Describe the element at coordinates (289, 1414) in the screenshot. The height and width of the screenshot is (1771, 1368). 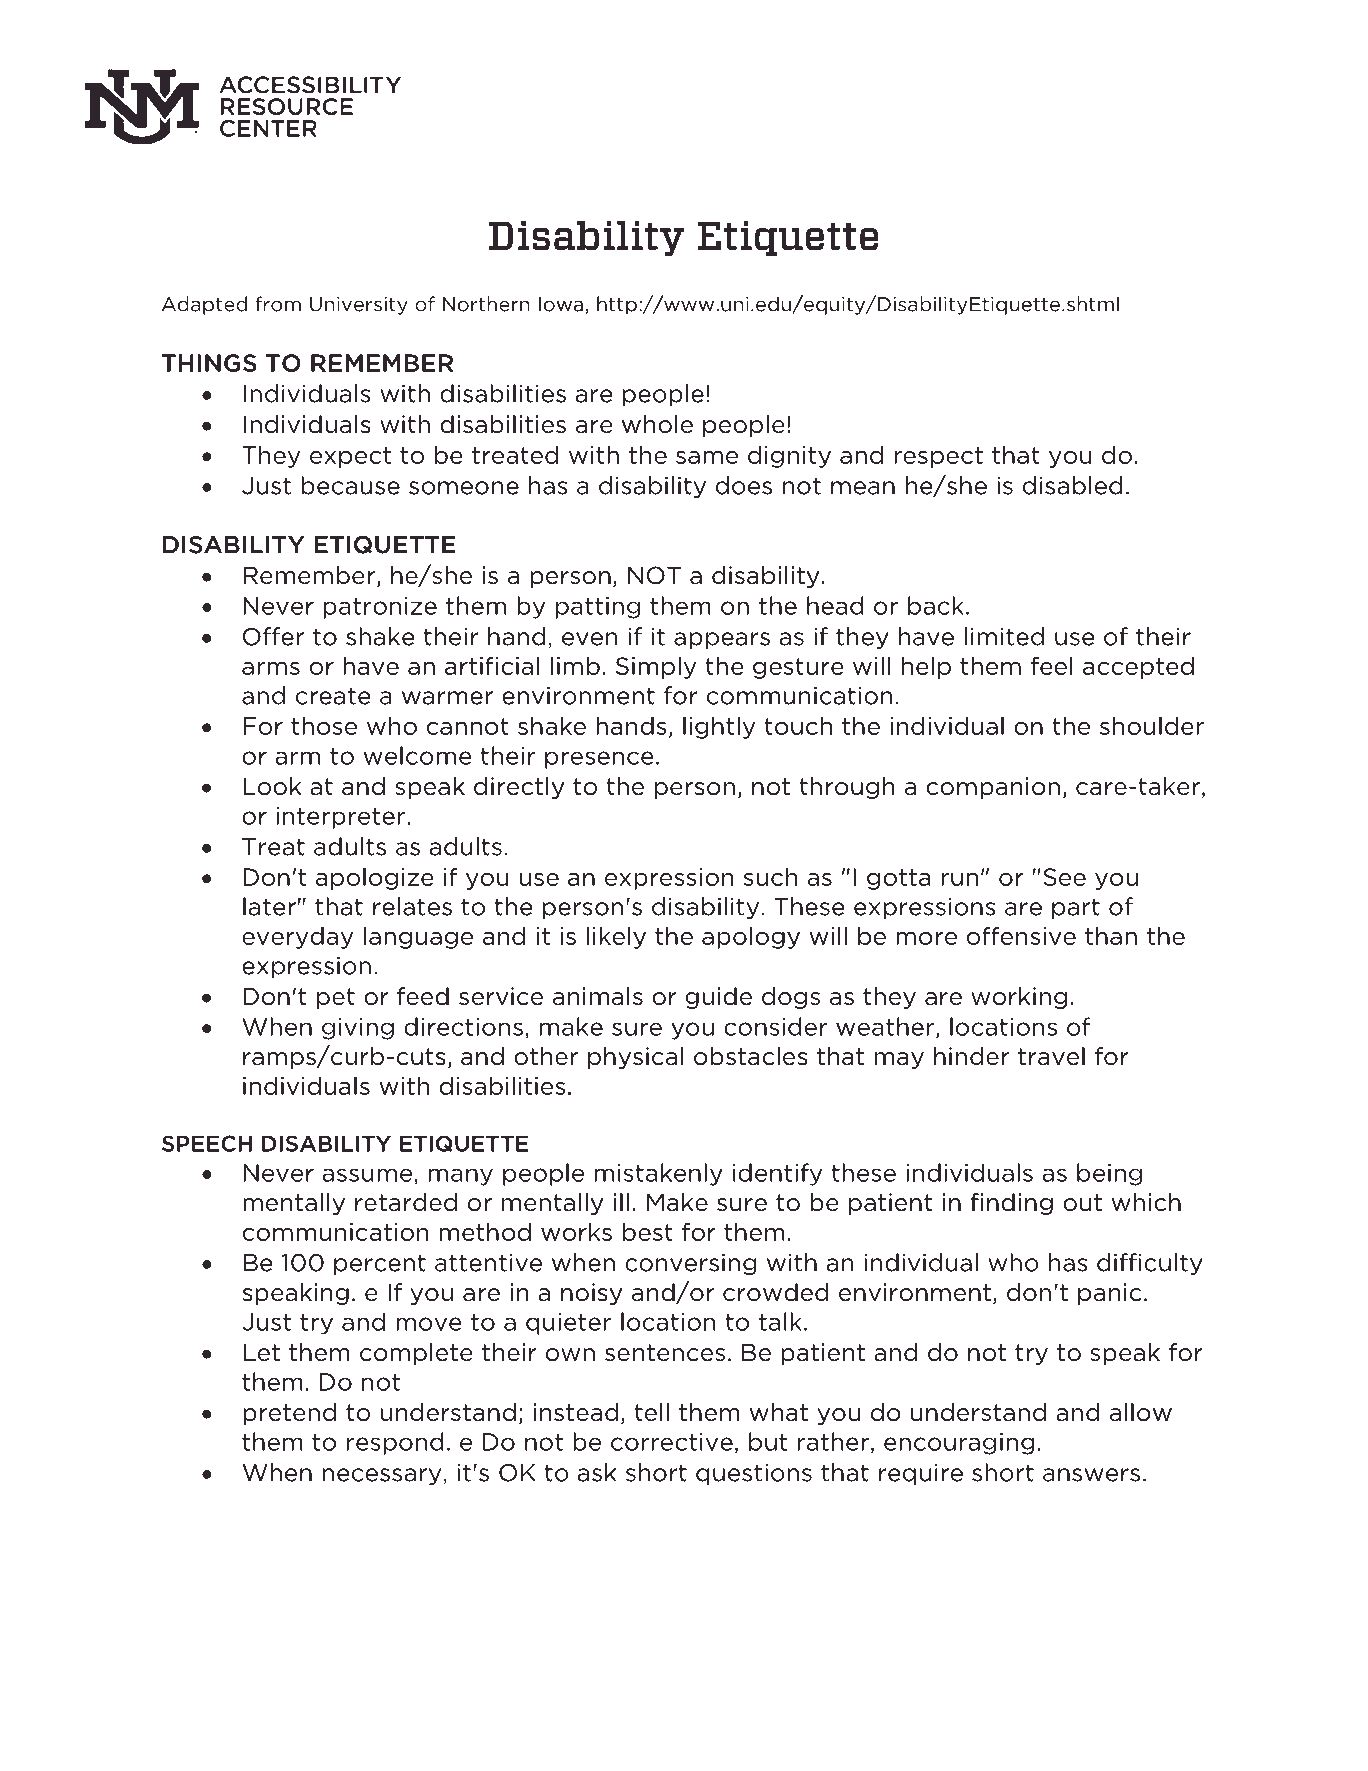
I see `pretend` at that location.
